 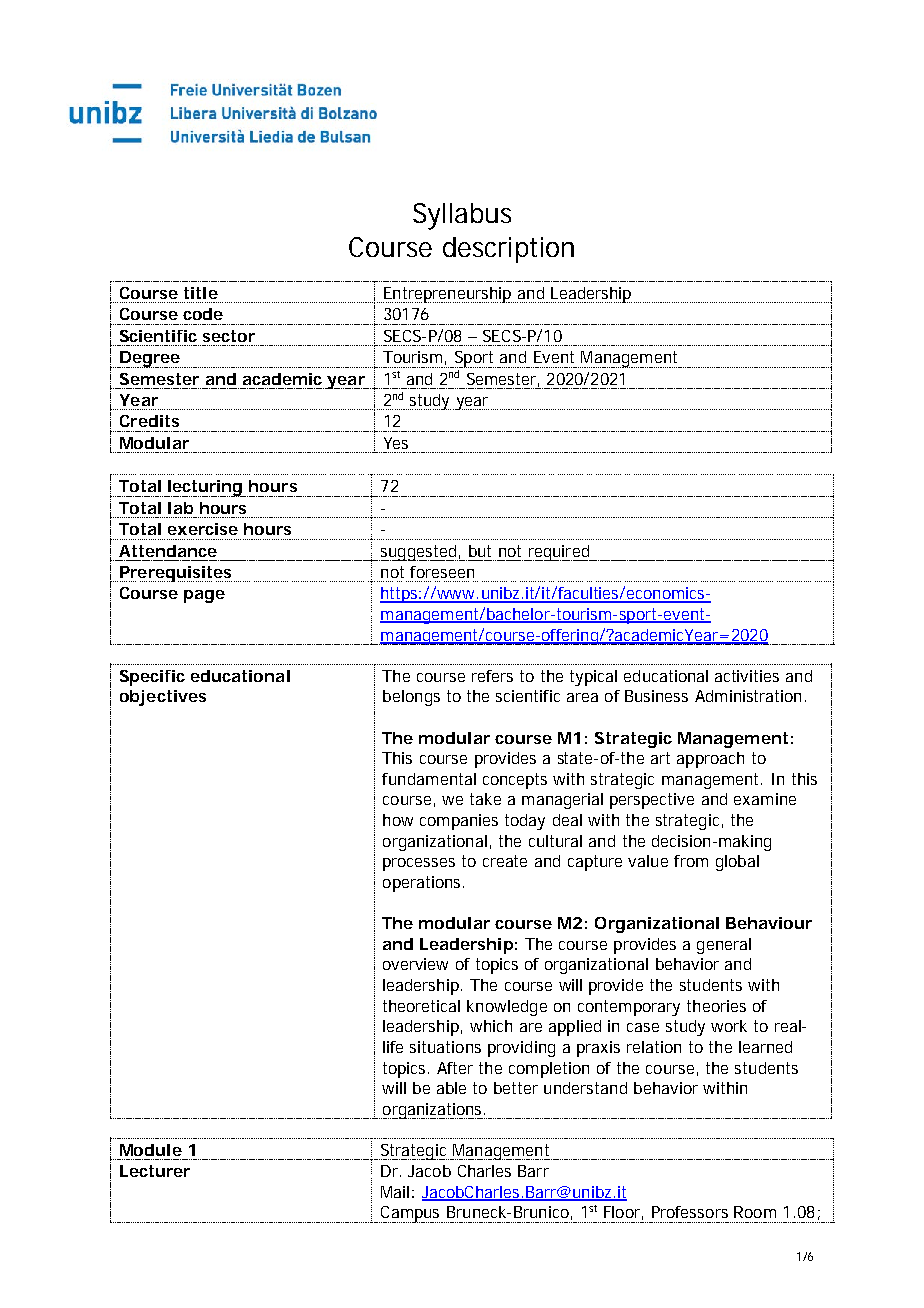 I want to click on description, so click(x=508, y=250).
